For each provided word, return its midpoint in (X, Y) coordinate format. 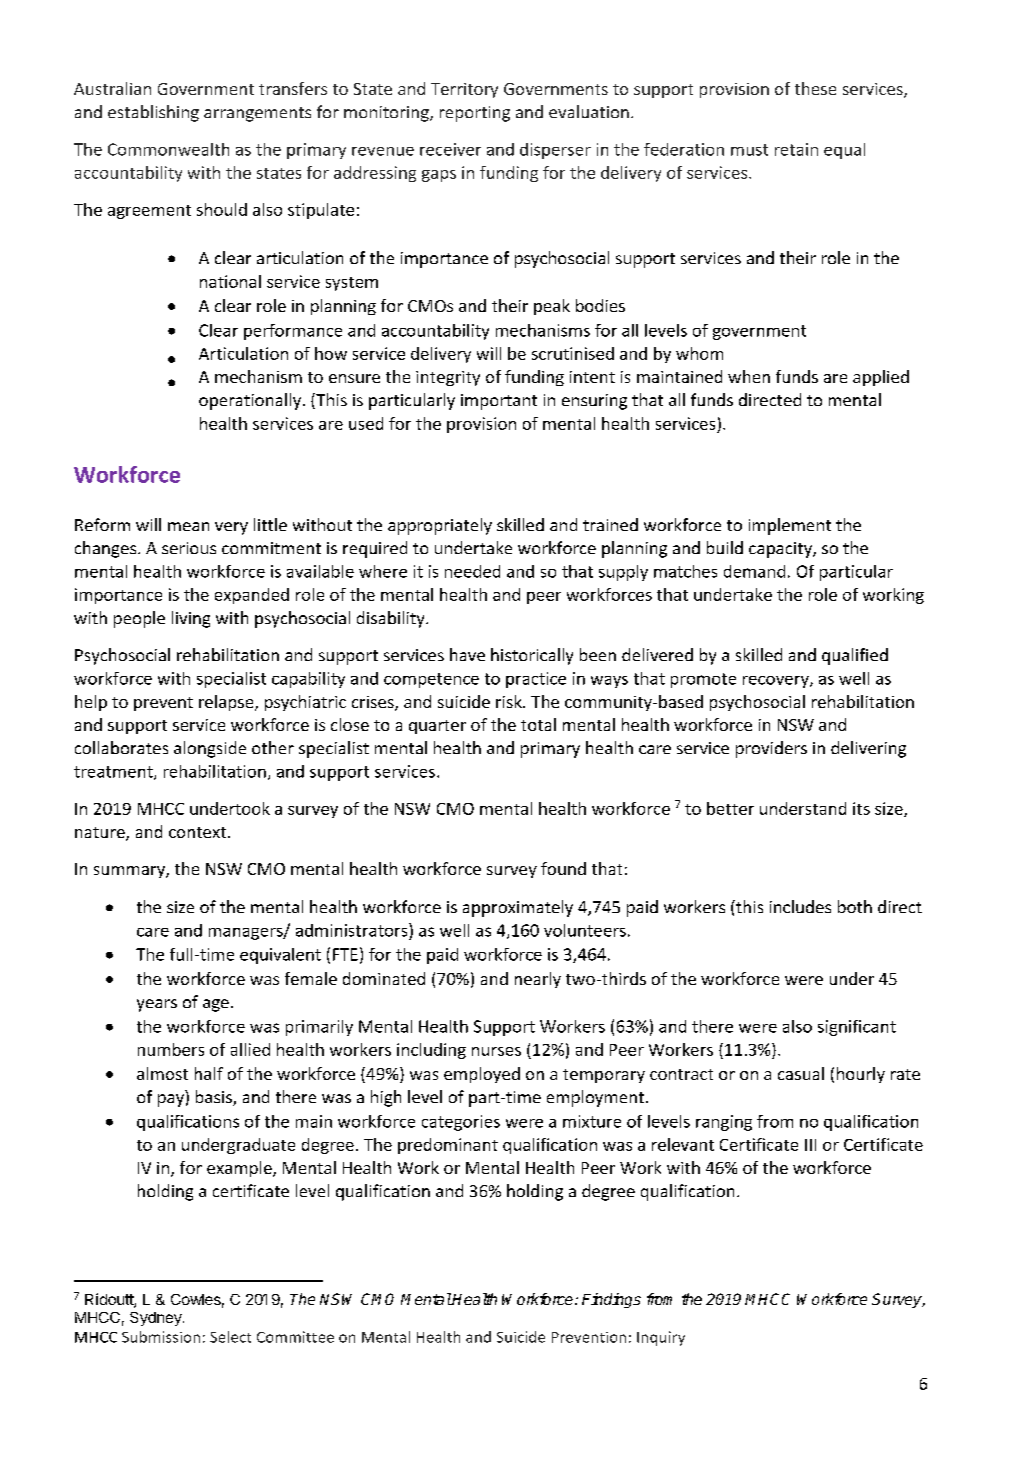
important (499, 402)
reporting (475, 114)
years (157, 1005)
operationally (250, 401)
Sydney (157, 1319)
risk (510, 701)
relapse (227, 703)
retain (796, 149)
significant (857, 1028)
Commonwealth (168, 149)
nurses (496, 1051)
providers (771, 749)
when (749, 376)
